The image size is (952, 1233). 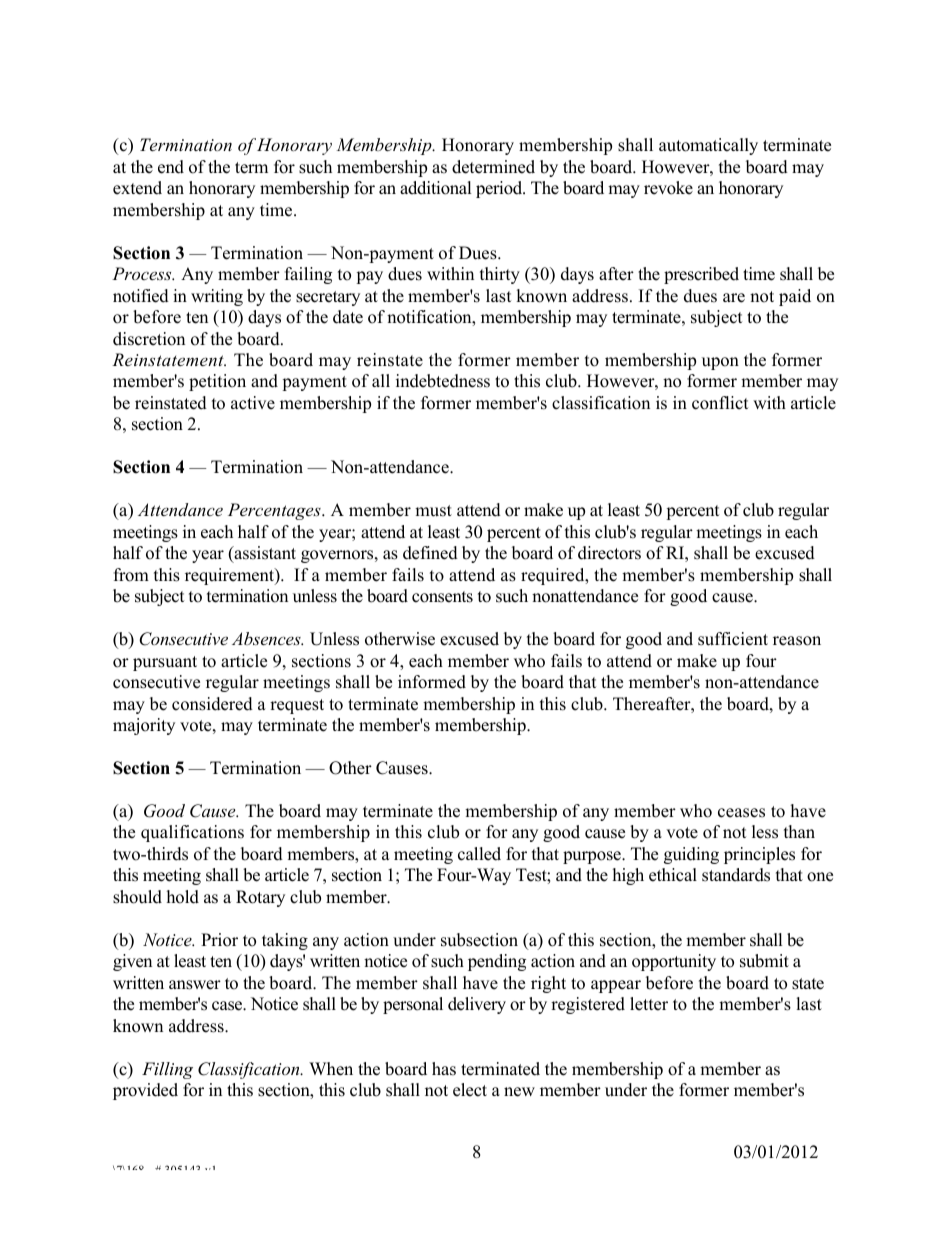 I want to click on period, so click(x=500, y=189).
